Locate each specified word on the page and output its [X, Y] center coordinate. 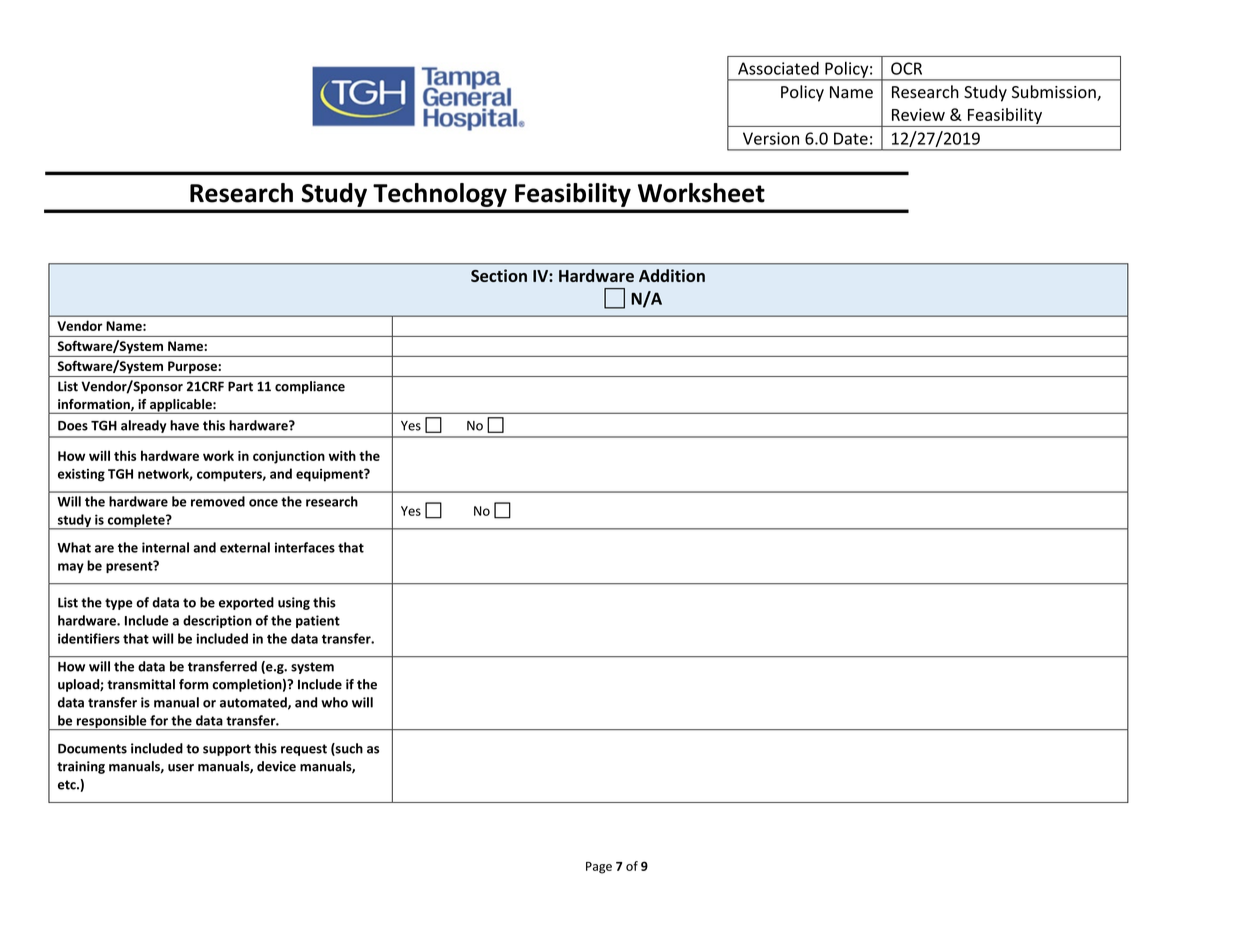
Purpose [192, 367]
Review [918, 114]
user [181, 768]
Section [499, 275]
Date [851, 138]
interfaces [305, 547]
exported [246, 603]
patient [318, 621]
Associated [778, 68]
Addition [672, 275]
